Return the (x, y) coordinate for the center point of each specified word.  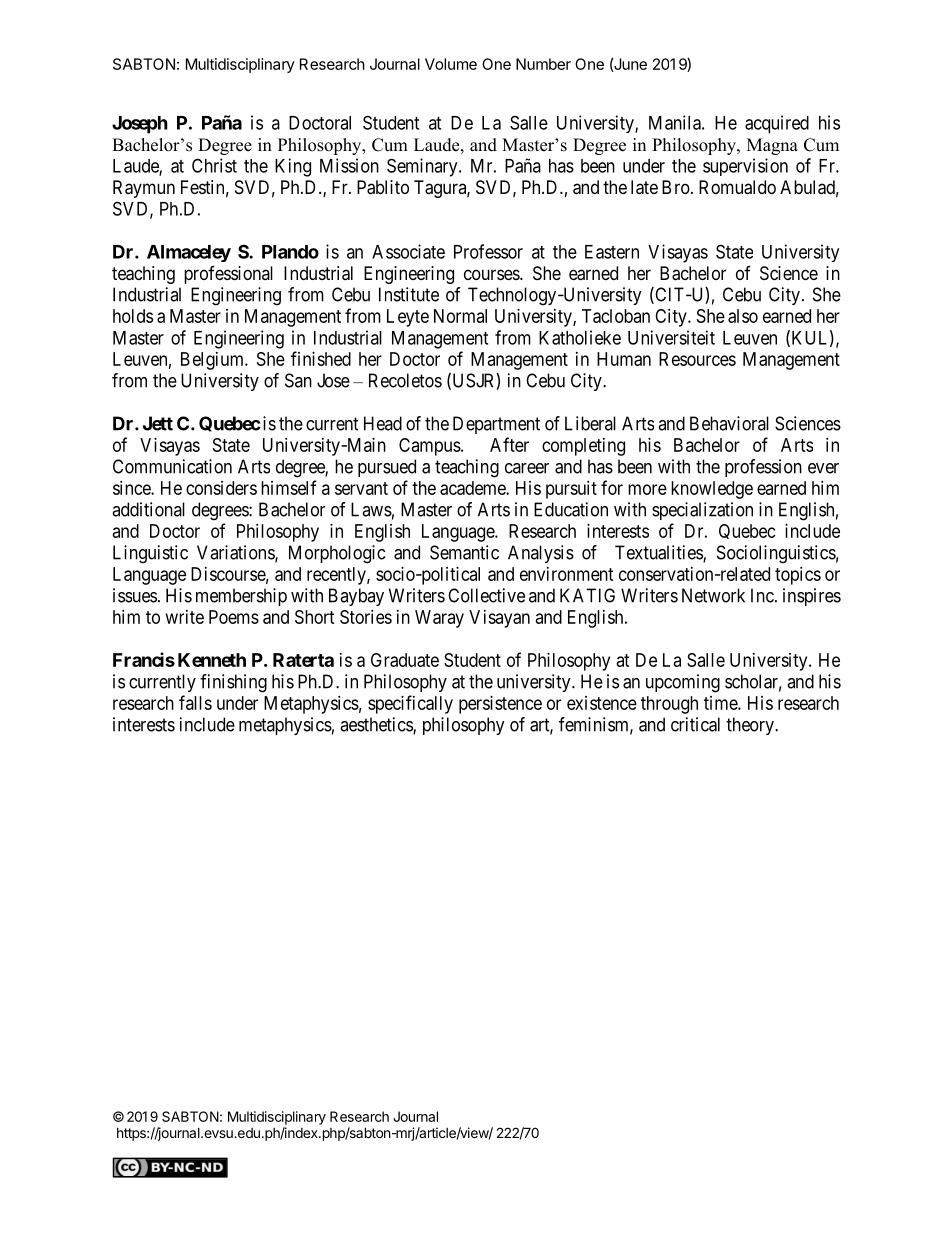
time (721, 703)
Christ (214, 165)
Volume (451, 64)
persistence (500, 705)
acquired (777, 124)
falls (195, 702)
